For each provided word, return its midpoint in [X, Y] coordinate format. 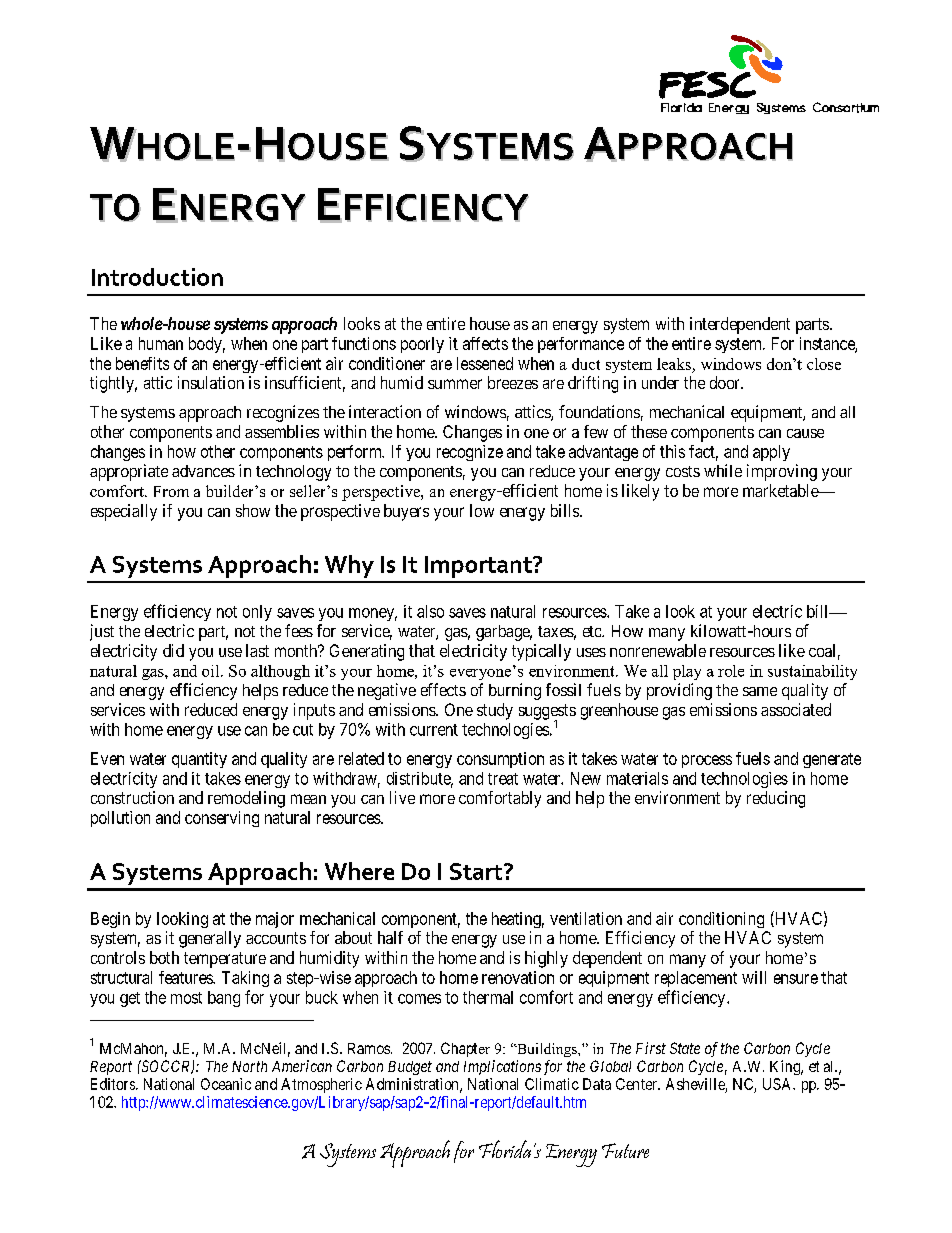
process [707, 761]
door [726, 382]
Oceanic [226, 1084]
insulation [211, 382]
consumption [500, 760]
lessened [485, 363]
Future [625, 1150]
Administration [413, 1085]
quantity [199, 760]
